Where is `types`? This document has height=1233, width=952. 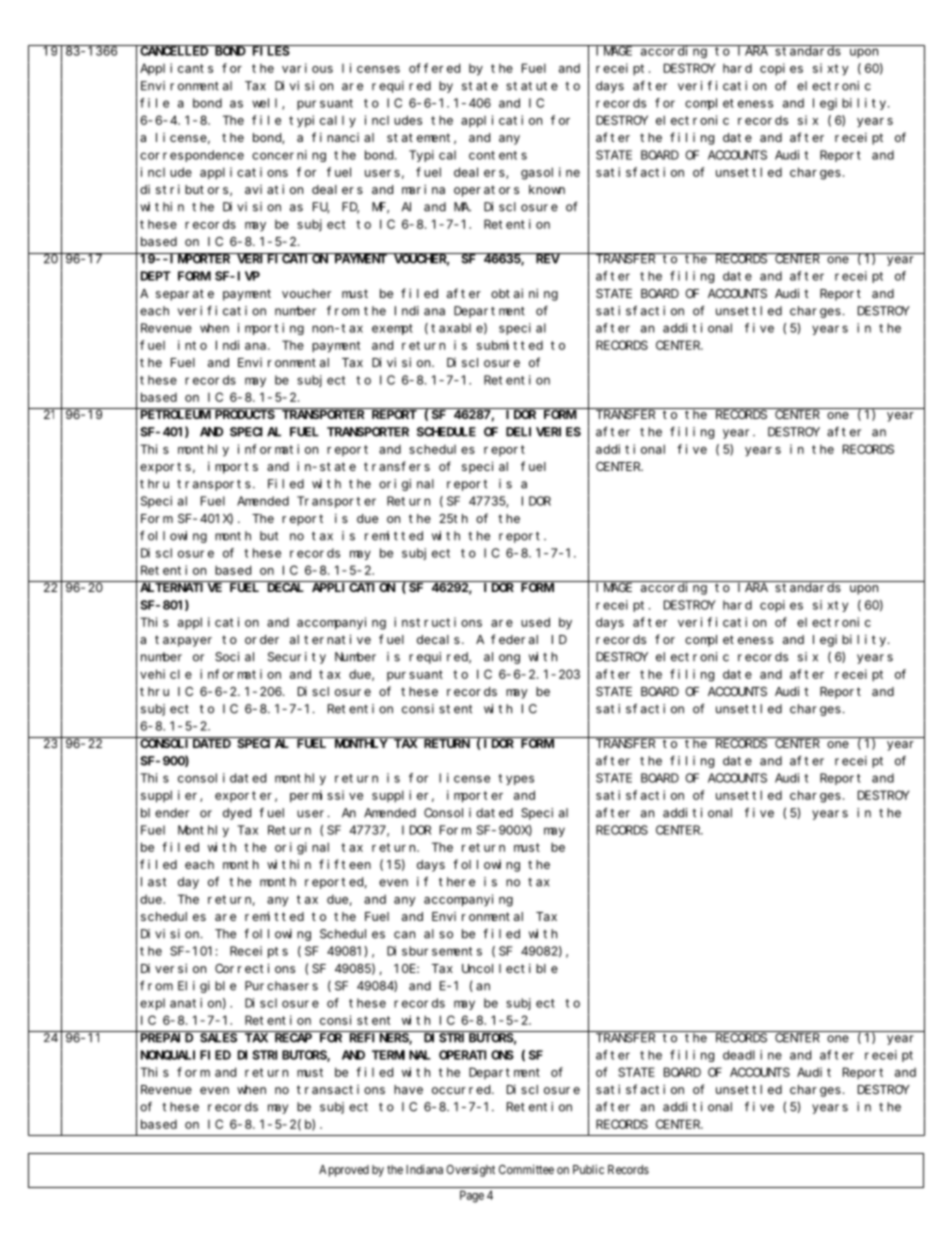 types is located at coordinates (516, 779).
